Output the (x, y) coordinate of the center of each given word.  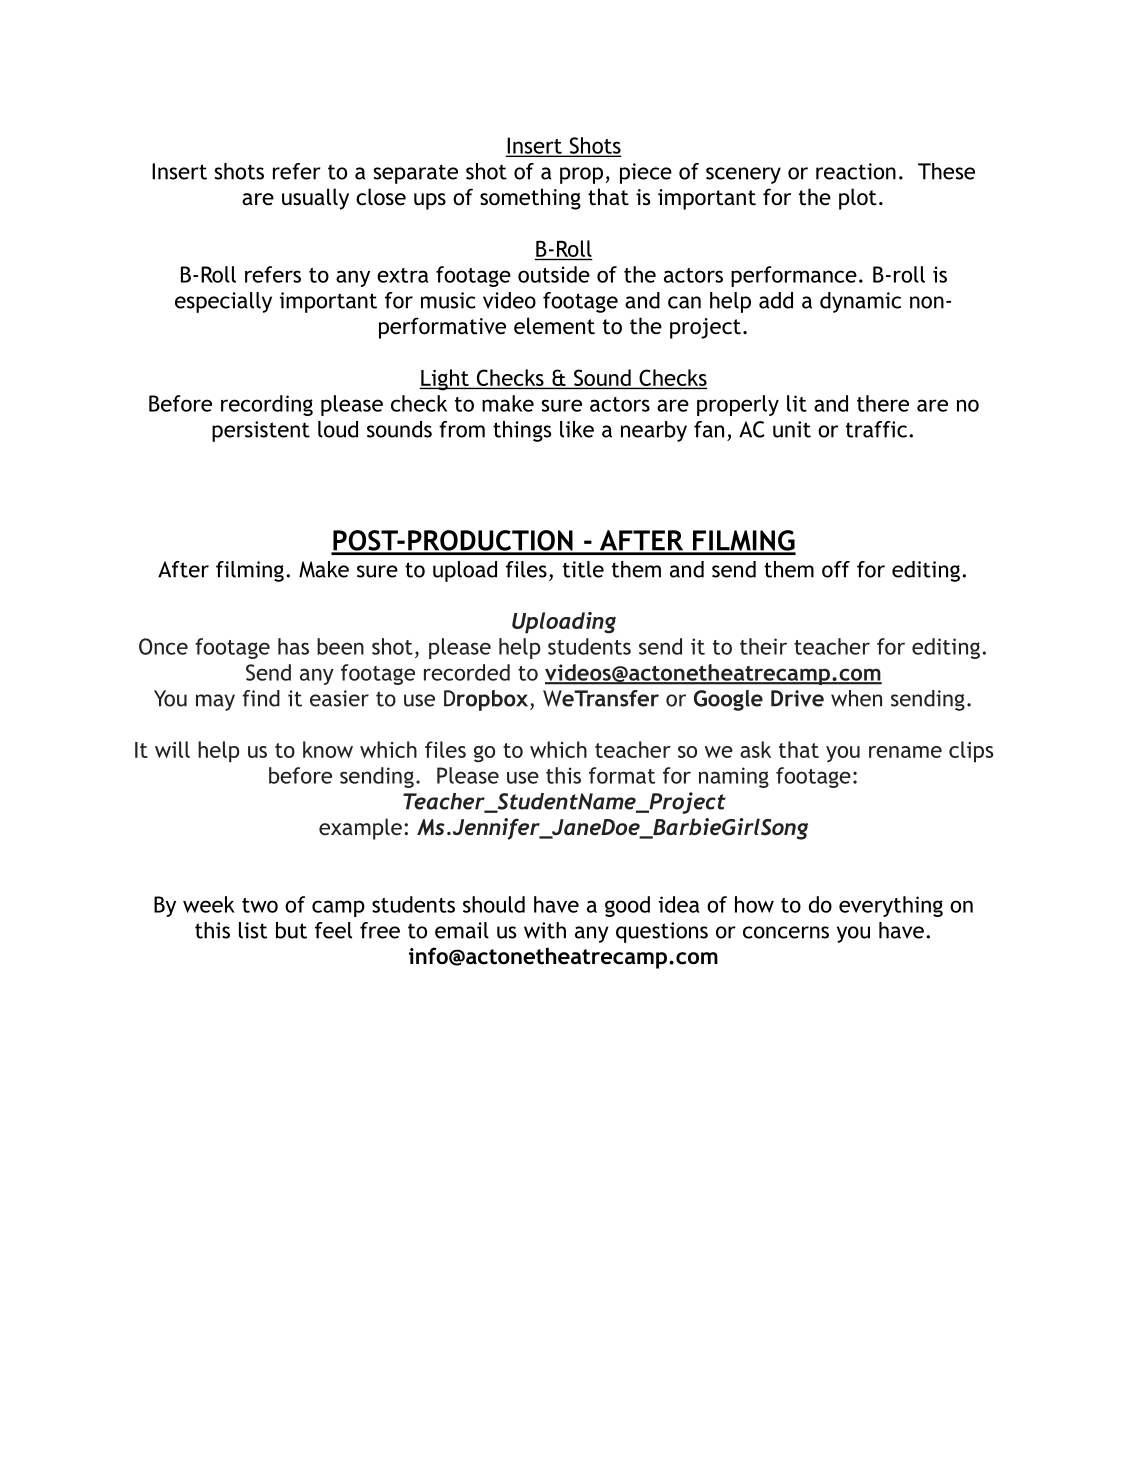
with (545, 930)
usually (315, 199)
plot (858, 199)
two (260, 905)
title (583, 569)
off (836, 569)
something (530, 199)
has (293, 646)
